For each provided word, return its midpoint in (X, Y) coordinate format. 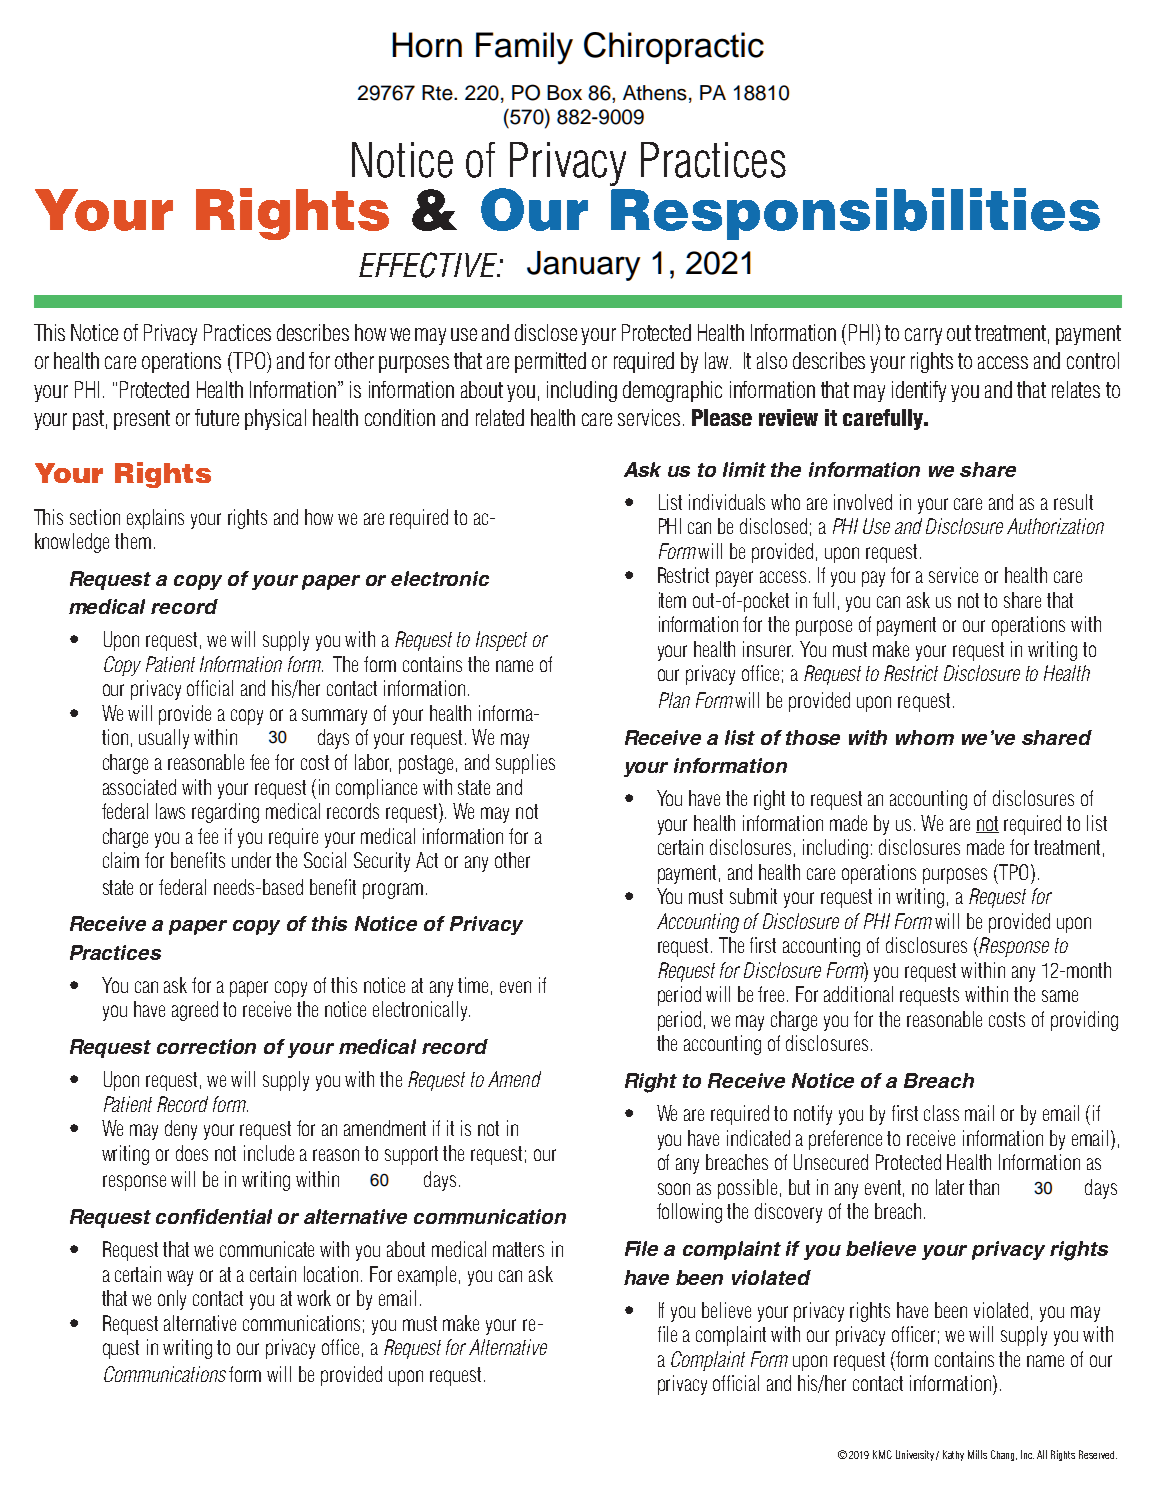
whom (925, 737)
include (269, 1153)
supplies (525, 764)
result (1073, 502)
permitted (550, 362)
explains (155, 519)
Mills (977, 1454)
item (672, 600)
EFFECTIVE (429, 265)
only (172, 1300)
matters (518, 1249)
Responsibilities (855, 214)
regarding (225, 813)
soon (674, 1189)
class (941, 1113)
